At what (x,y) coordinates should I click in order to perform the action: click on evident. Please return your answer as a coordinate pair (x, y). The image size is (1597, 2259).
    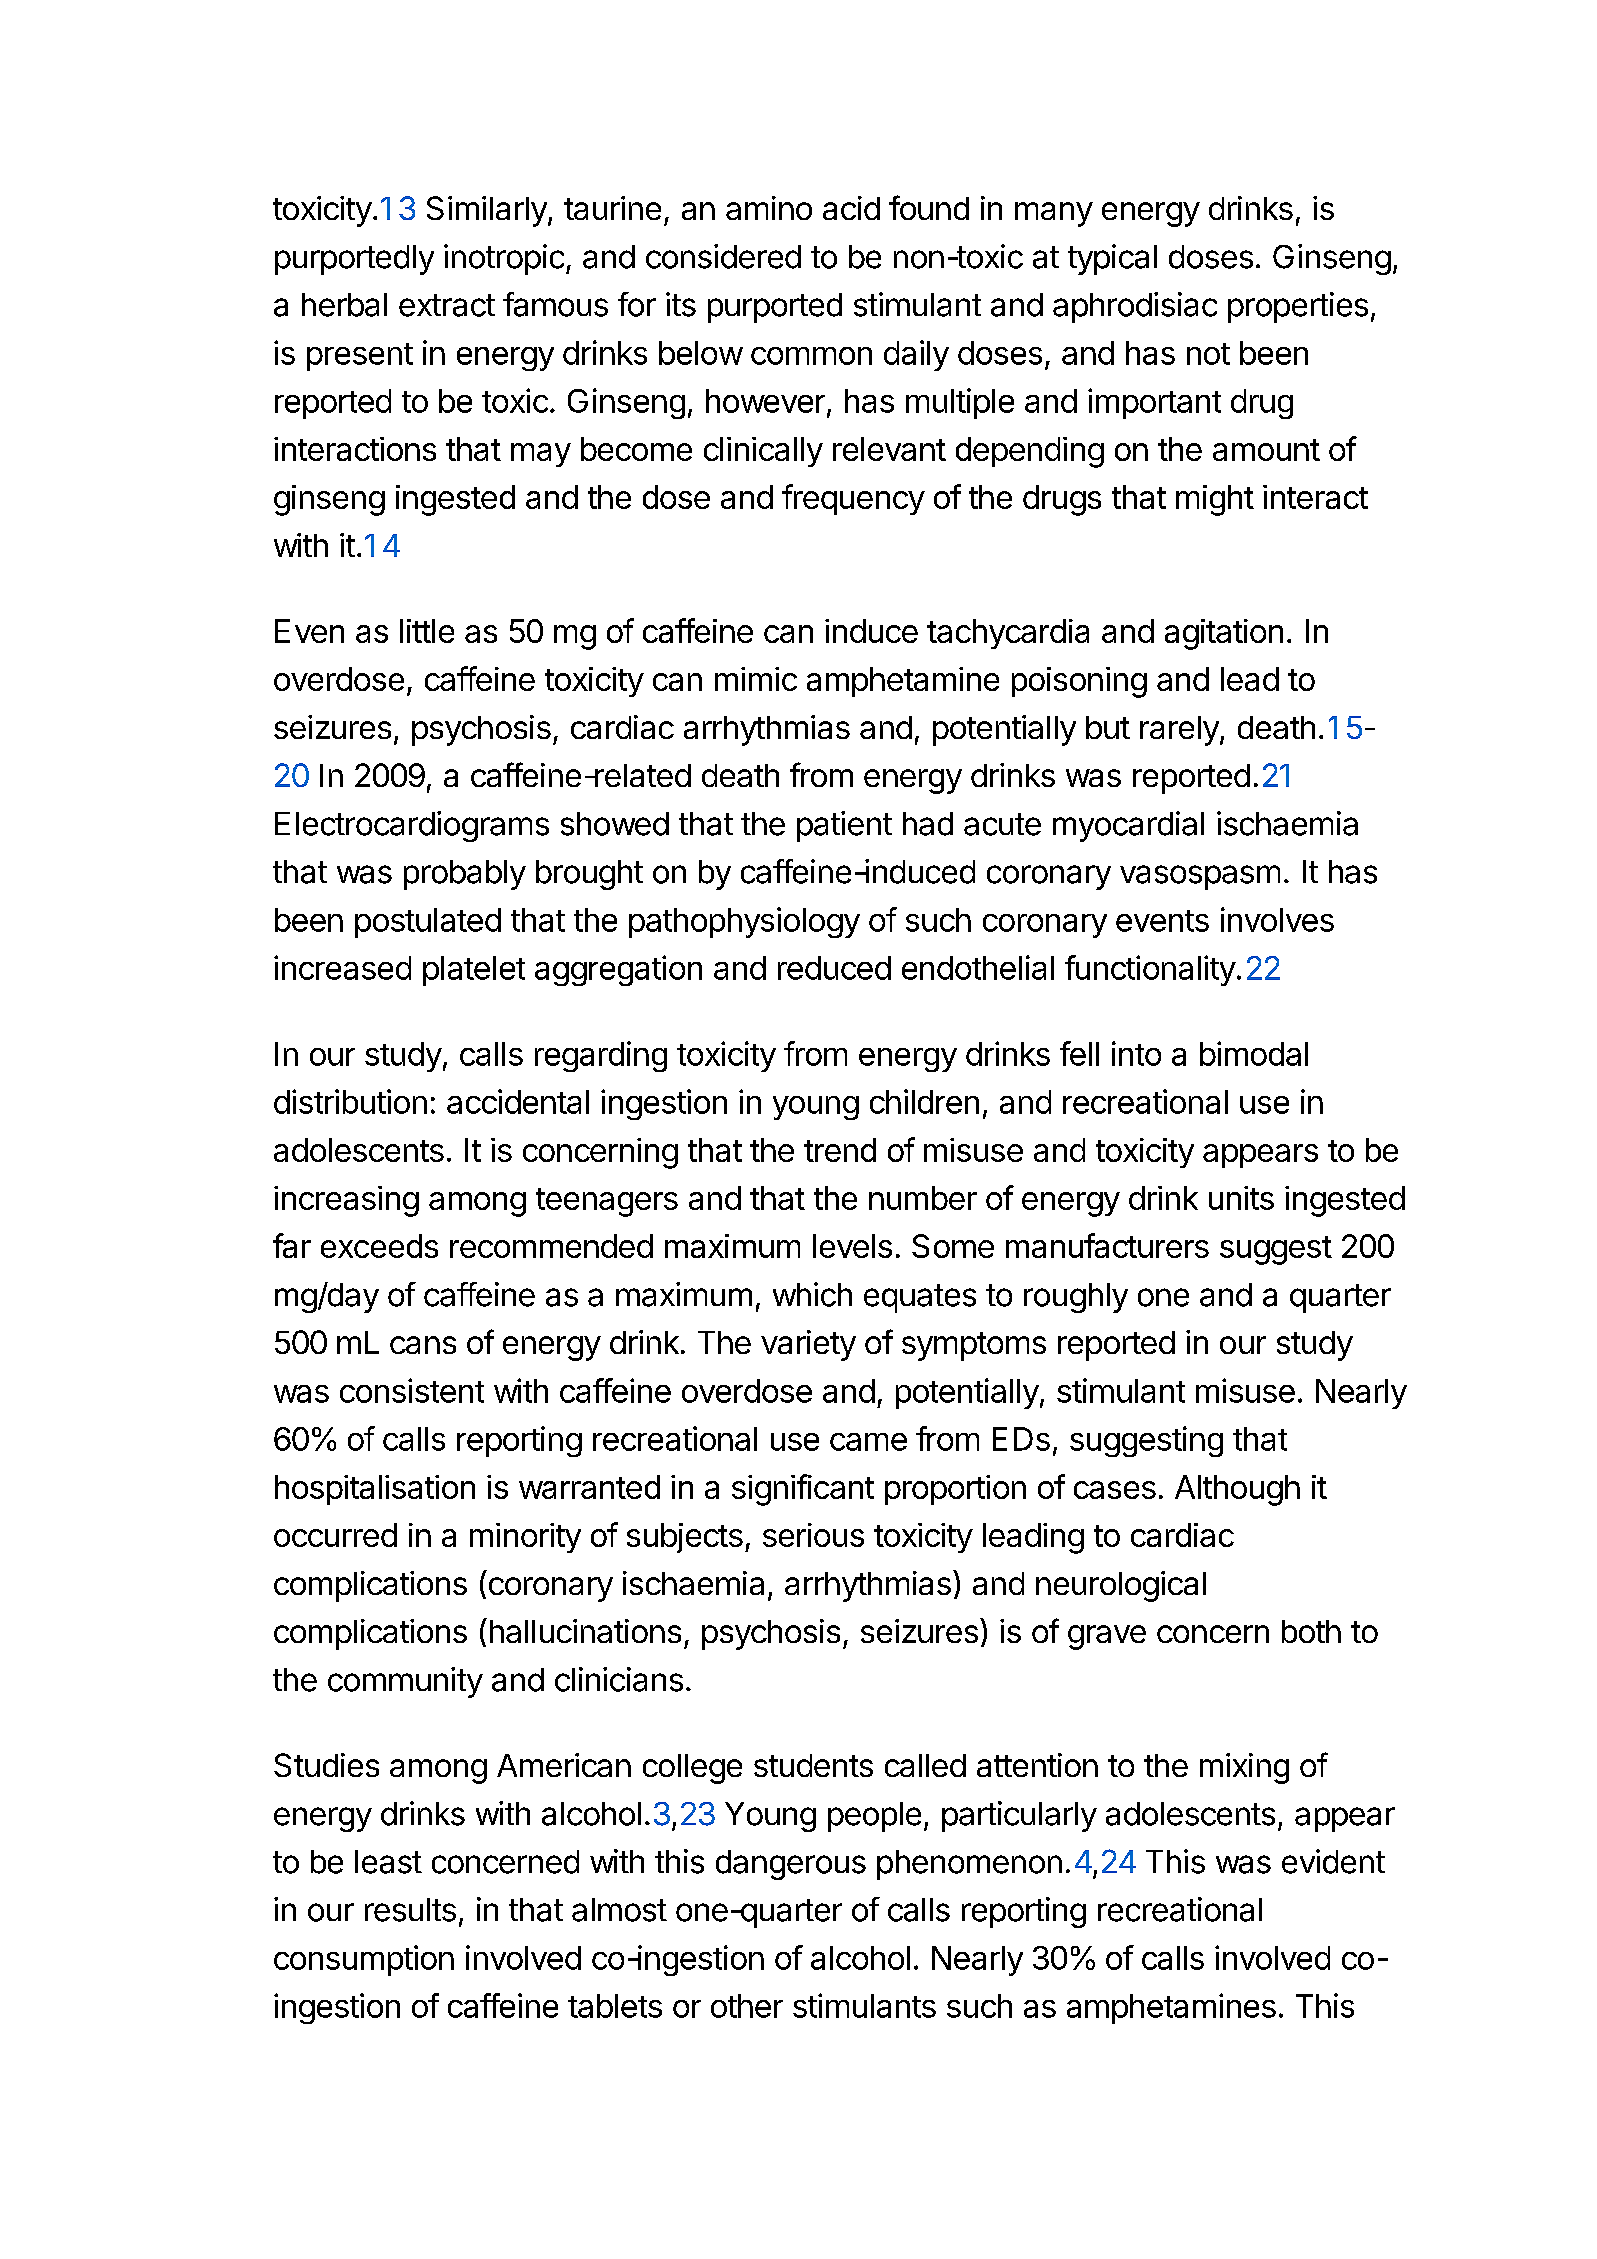
    Looking at the image, I should click on (1333, 1861).
